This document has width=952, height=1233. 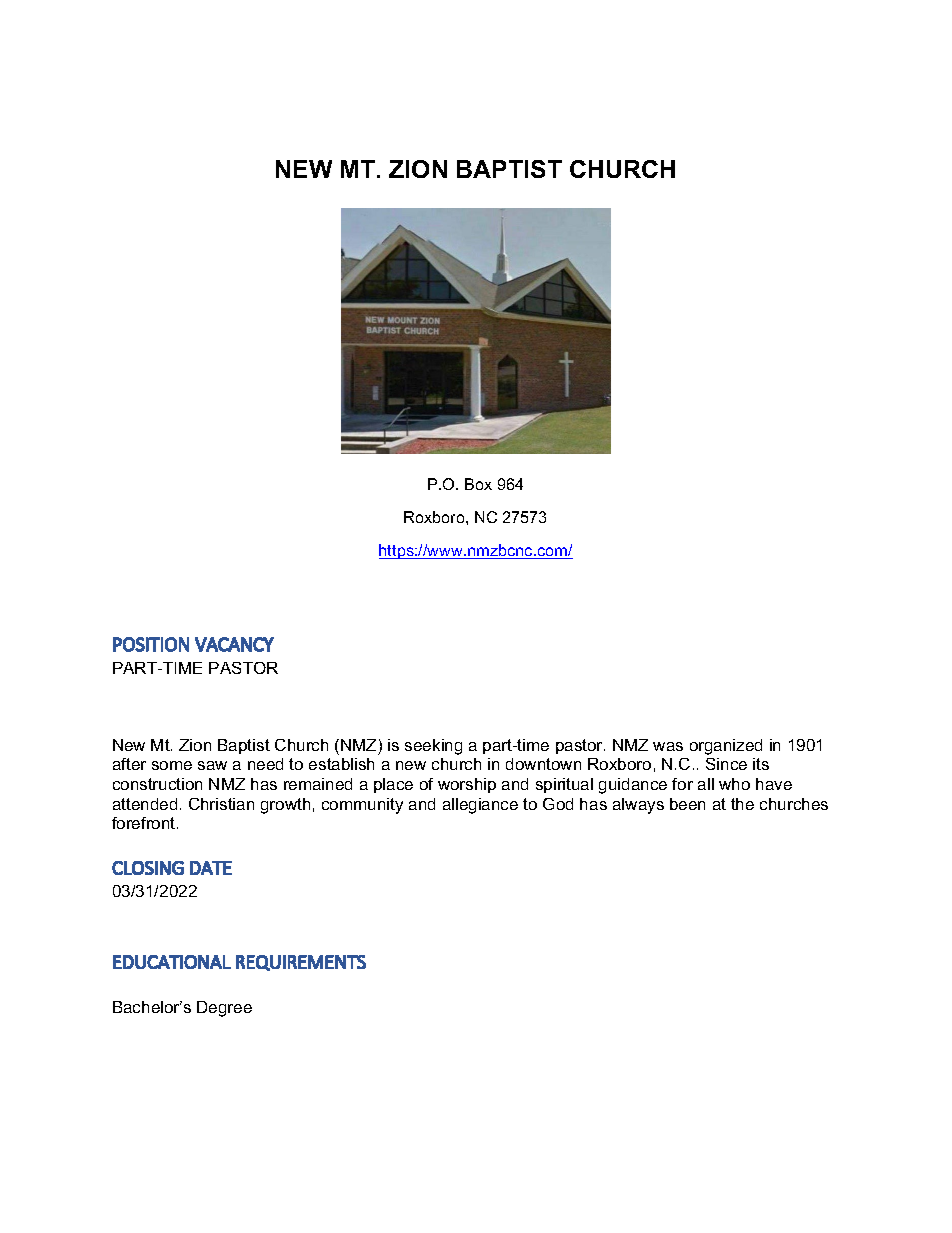 What do you see at coordinates (668, 746) in the document?
I see `was` at bounding box center [668, 746].
